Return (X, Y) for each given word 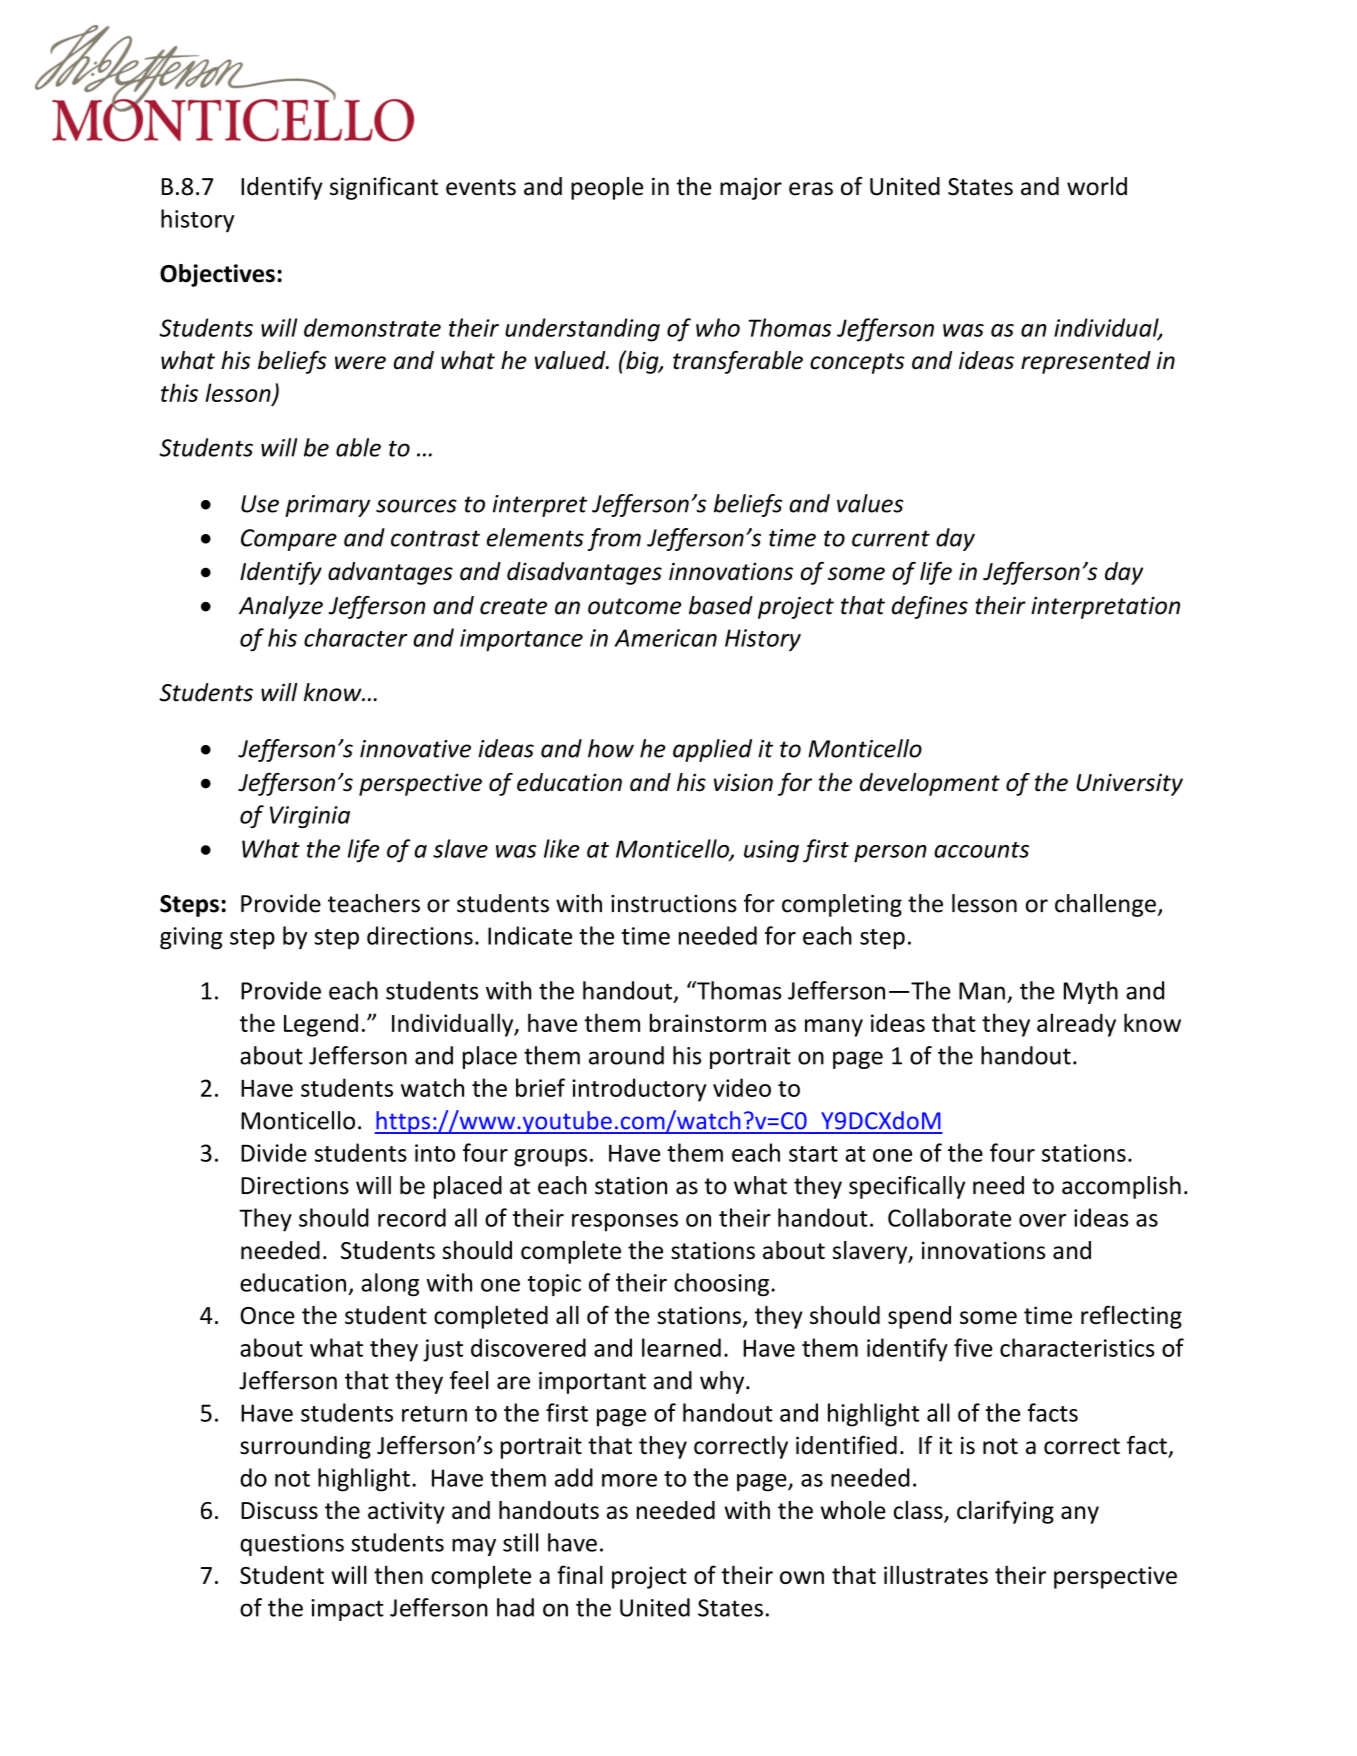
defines (930, 607)
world (1097, 186)
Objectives (217, 275)
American (665, 638)
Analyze (281, 607)
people (607, 188)
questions (292, 1545)
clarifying (1005, 1512)
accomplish (1121, 1187)
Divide (274, 1152)
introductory (639, 1090)
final (580, 1574)
